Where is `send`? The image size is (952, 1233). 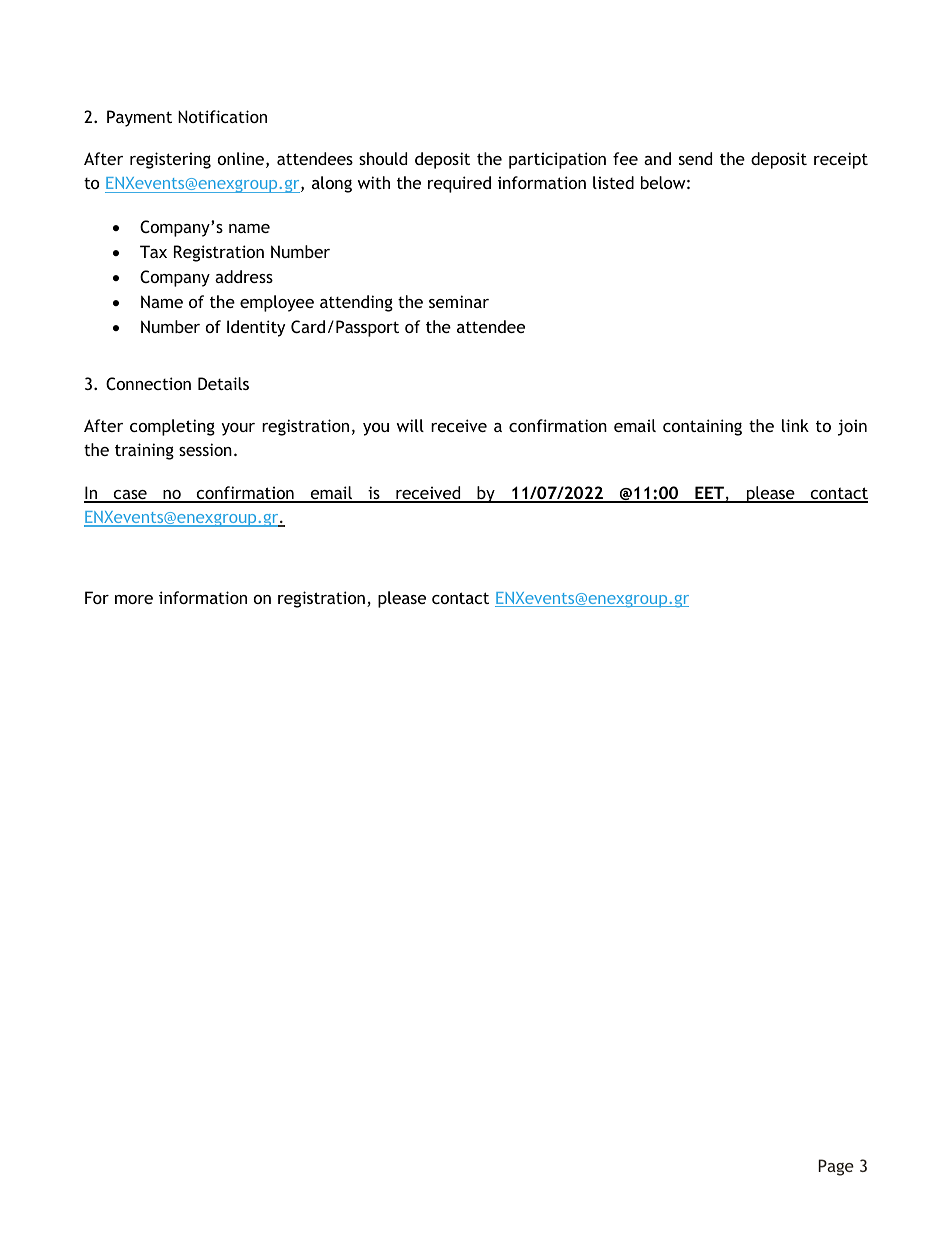 send is located at coordinates (695, 158).
